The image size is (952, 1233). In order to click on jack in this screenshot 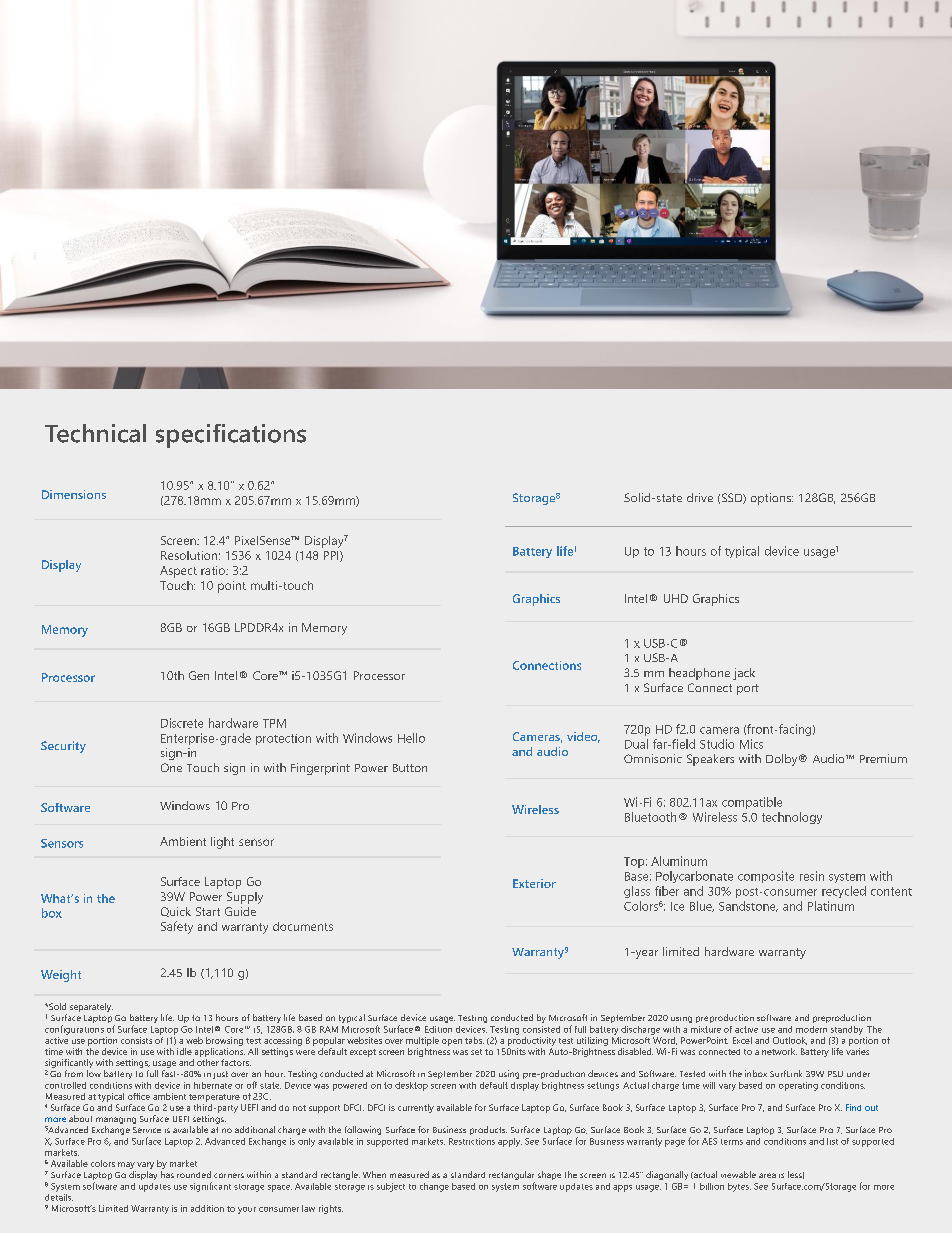, I will do `click(744, 674)`.
